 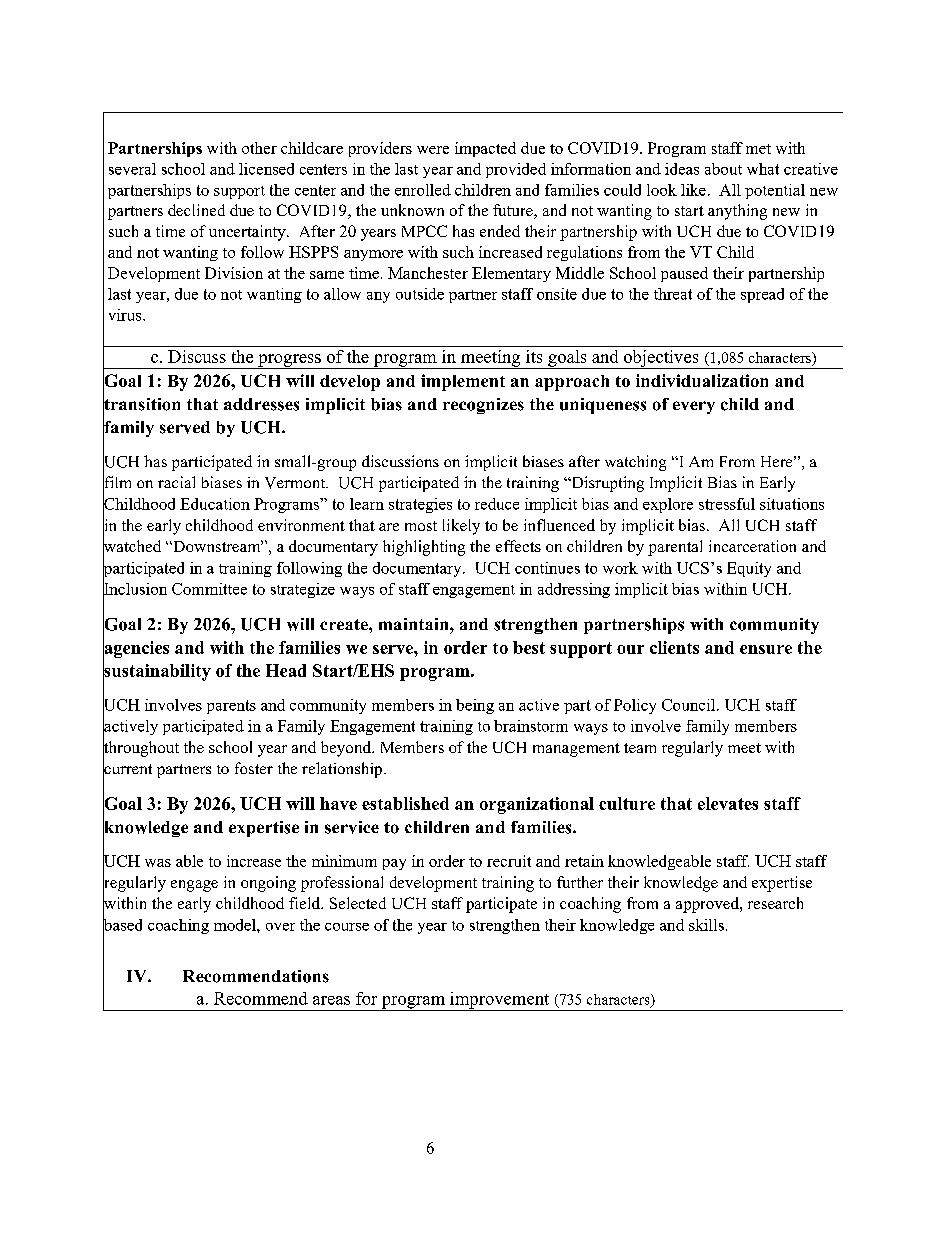 I want to click on incarceration, so click(x=752, y=546).
